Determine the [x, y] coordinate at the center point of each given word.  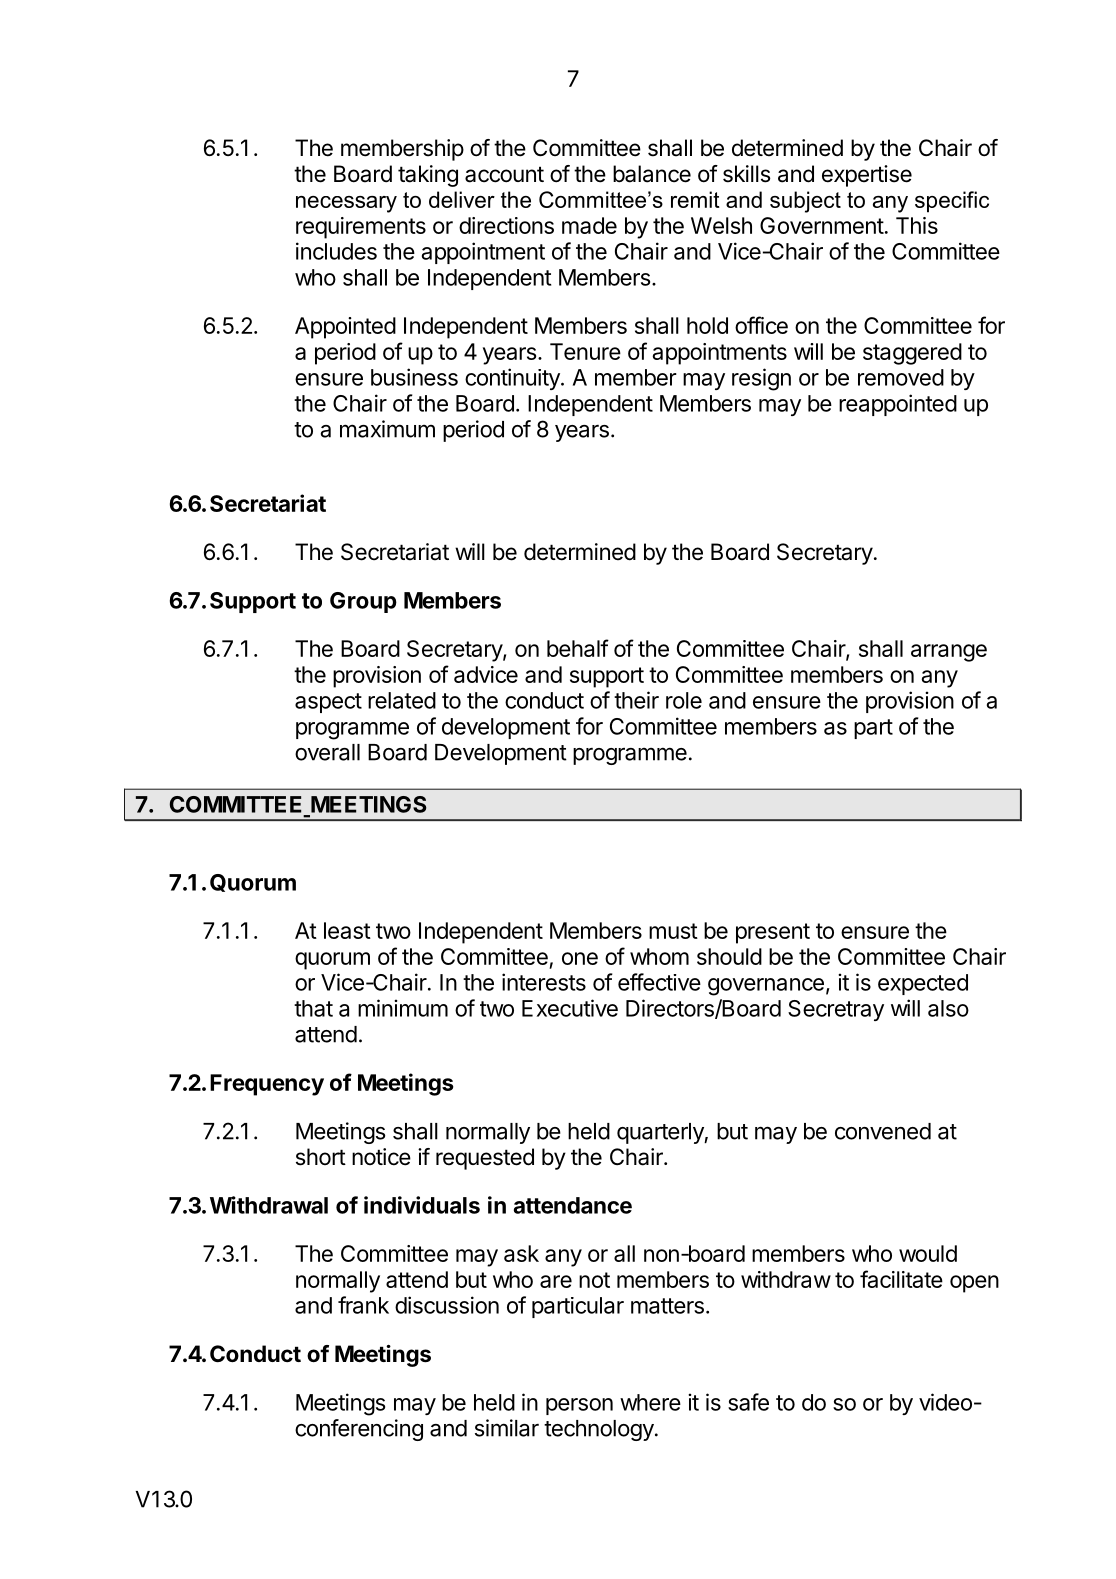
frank [363, 1305]
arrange [949, 653]
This [917, 225]
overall [327, 752]
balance [652, 174]
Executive [570, 1008]
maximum [387, 429]
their [636, 700]
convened [883, 1131]
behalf [578, 648]
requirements [361, 228]
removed [901, 377]
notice [381, 1157]
